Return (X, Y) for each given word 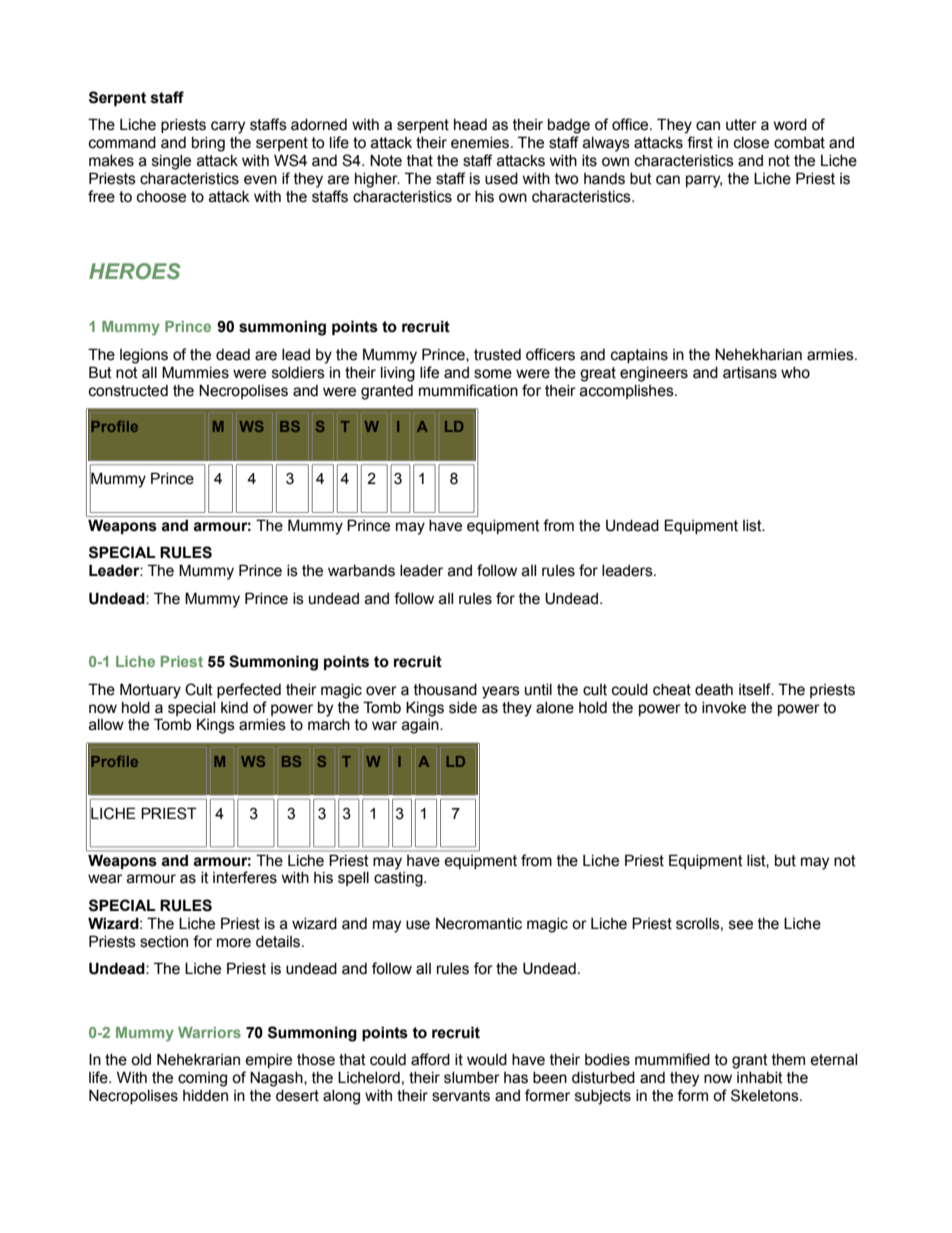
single (171, 162)
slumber (472, 1078)
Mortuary (150, 691)
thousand (445, 690)
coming (202, 1079)
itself (756, 689)
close (751, 143)
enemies (481, 143)
